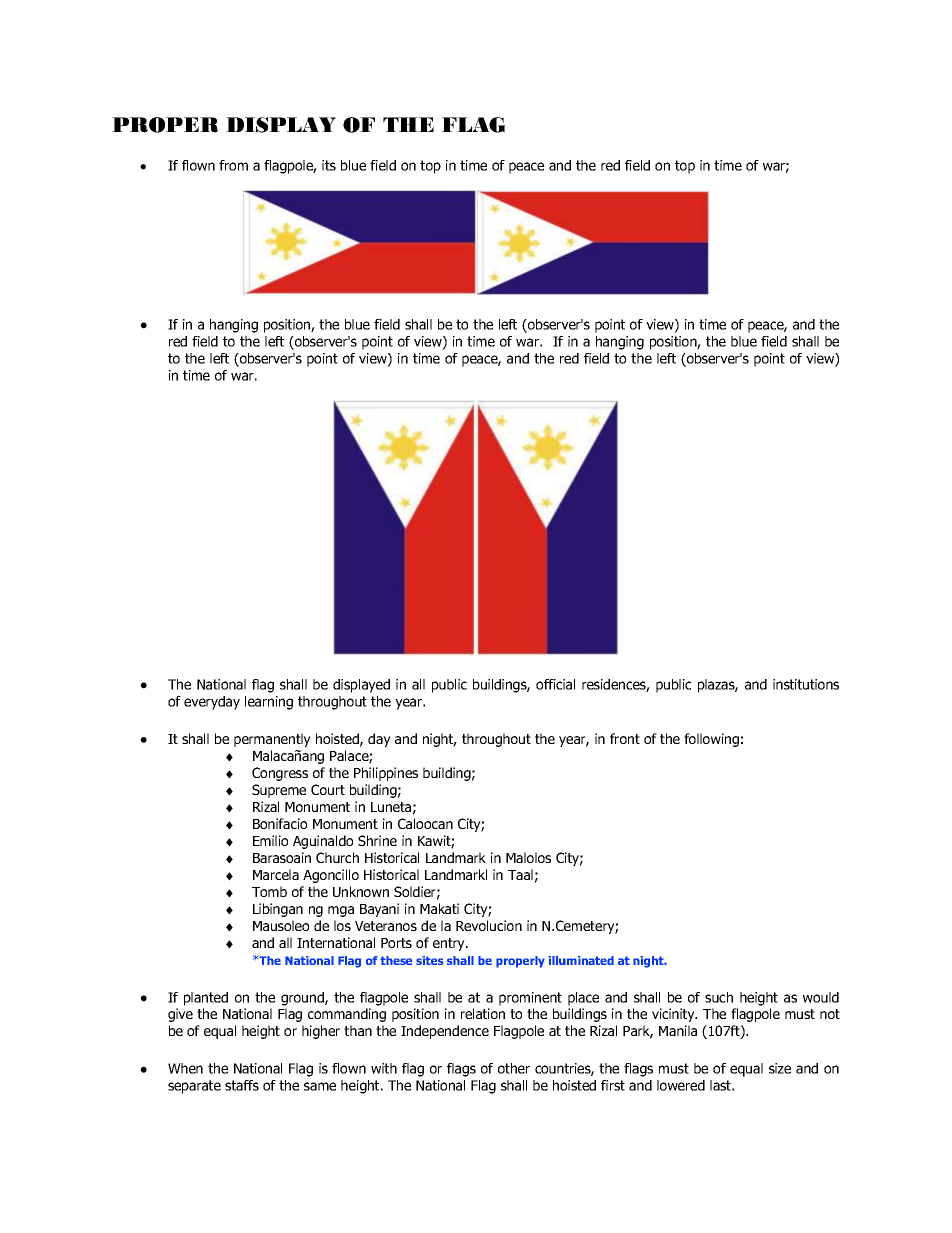 The image size is (952, 1233). Describe the element at coordinates (212, 703) in the screenshot. I see `everyday` at that location.
